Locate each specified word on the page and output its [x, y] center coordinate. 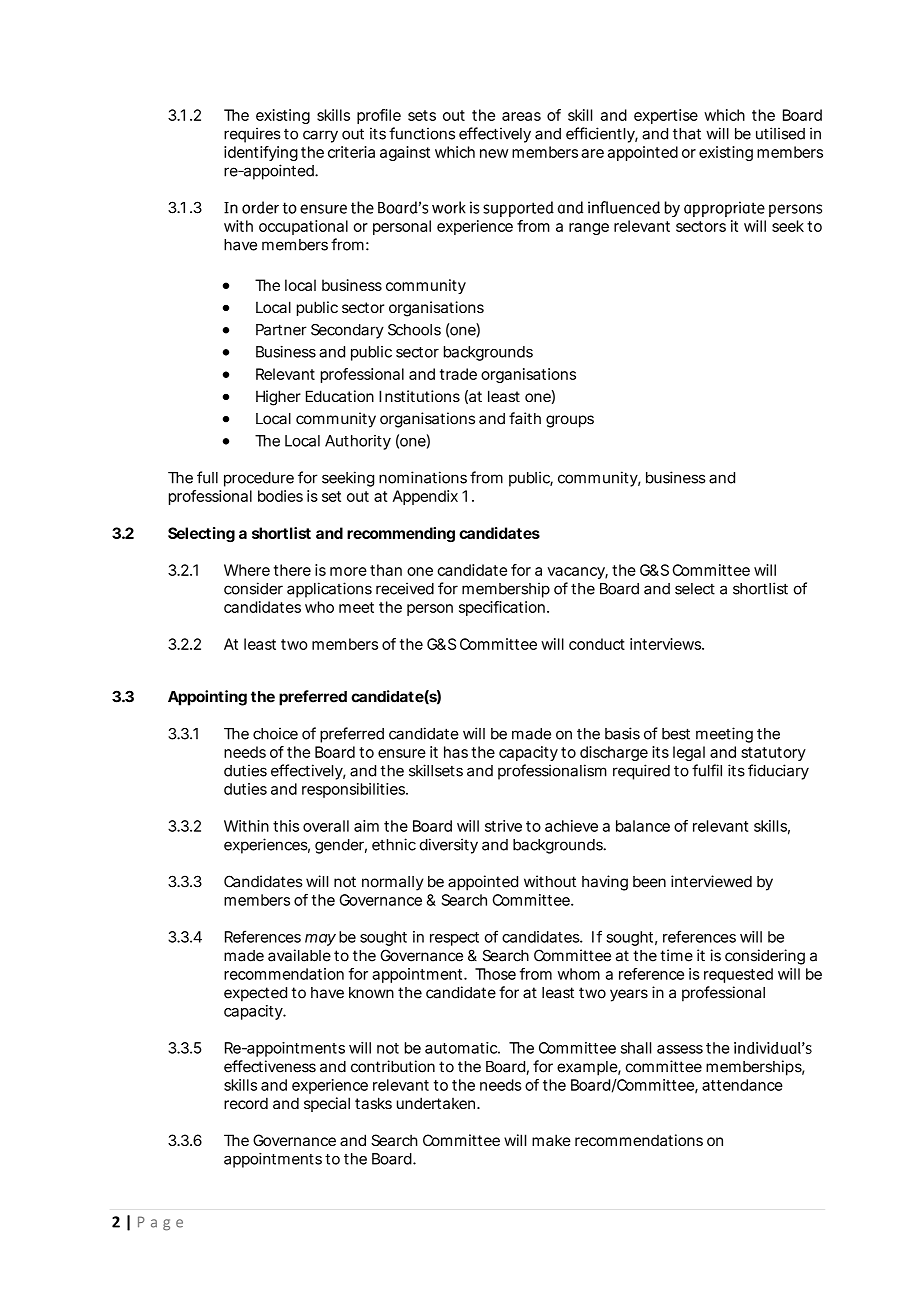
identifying [261, 153]
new [494, 153]
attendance [742, 1085]
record [246, 1103]
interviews [666, 644]
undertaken [436, 1103]
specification [502, 608]
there [292, 570]
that [687, 134]
